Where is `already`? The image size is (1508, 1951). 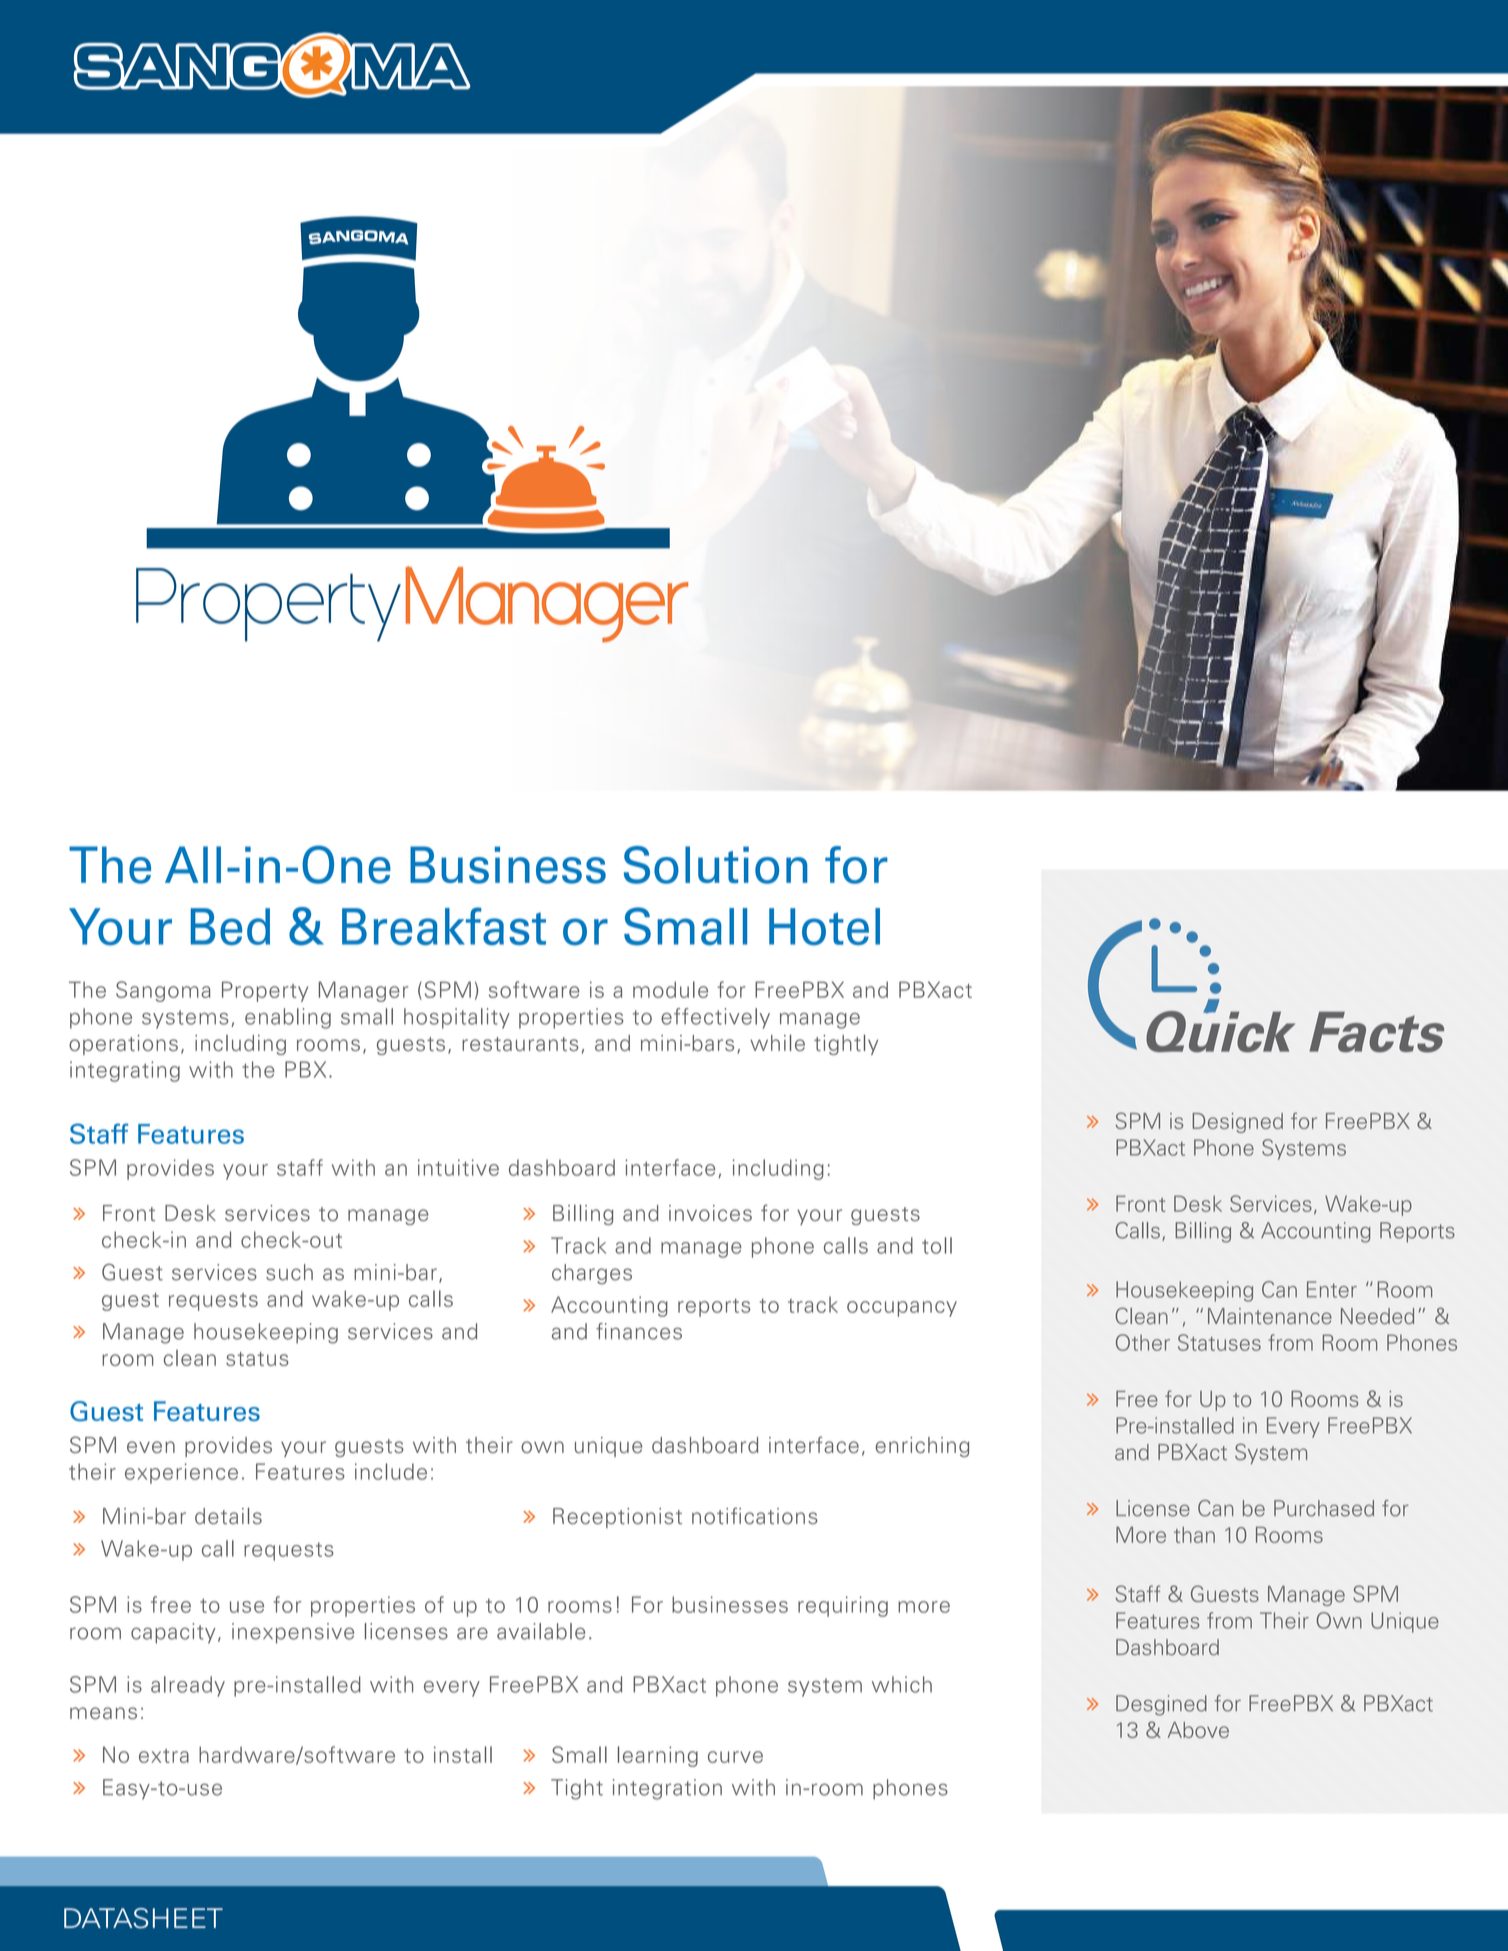
already is located at coordinates (188, 1686).
